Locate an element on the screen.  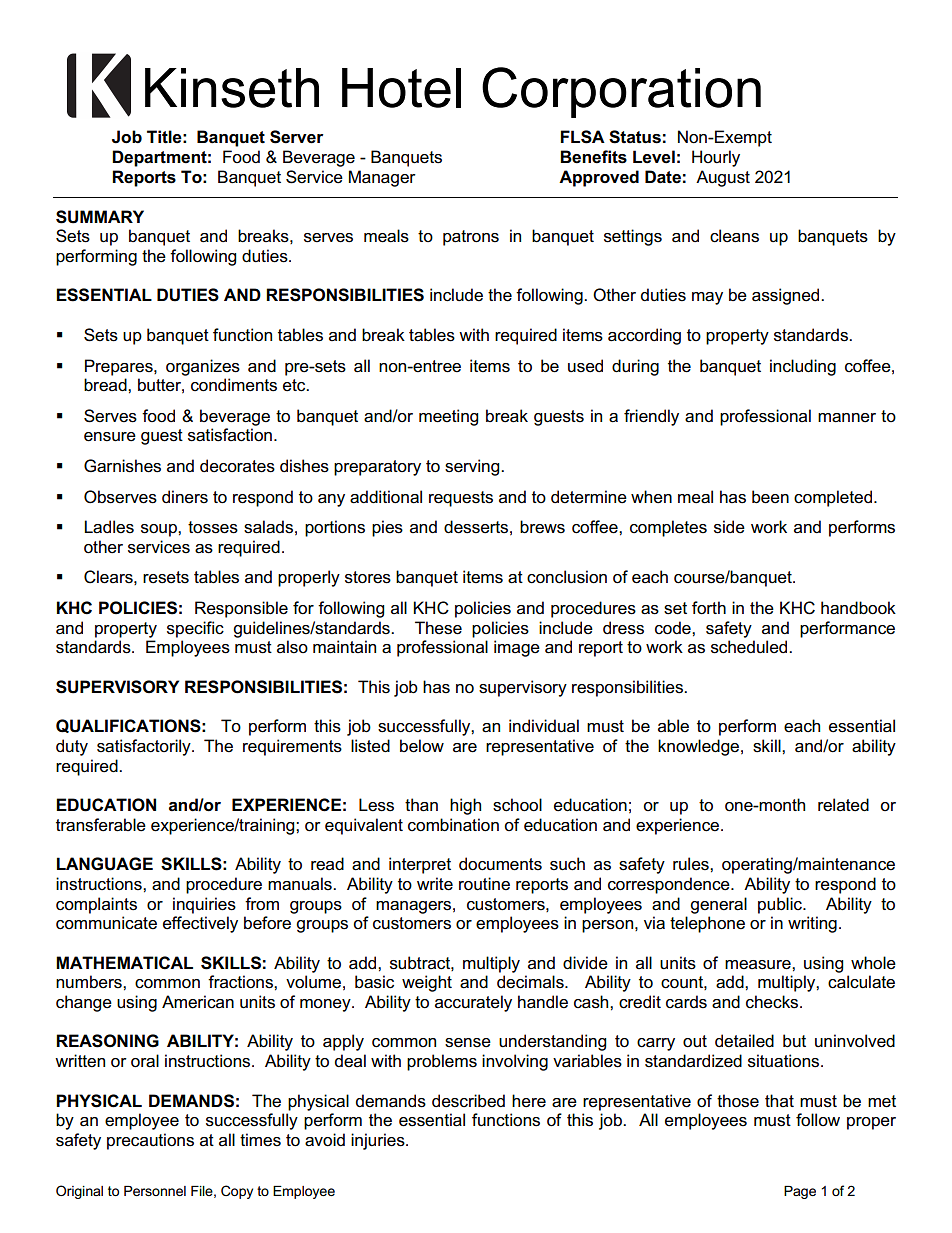
Hotel is located at coordinates (401, 88).
